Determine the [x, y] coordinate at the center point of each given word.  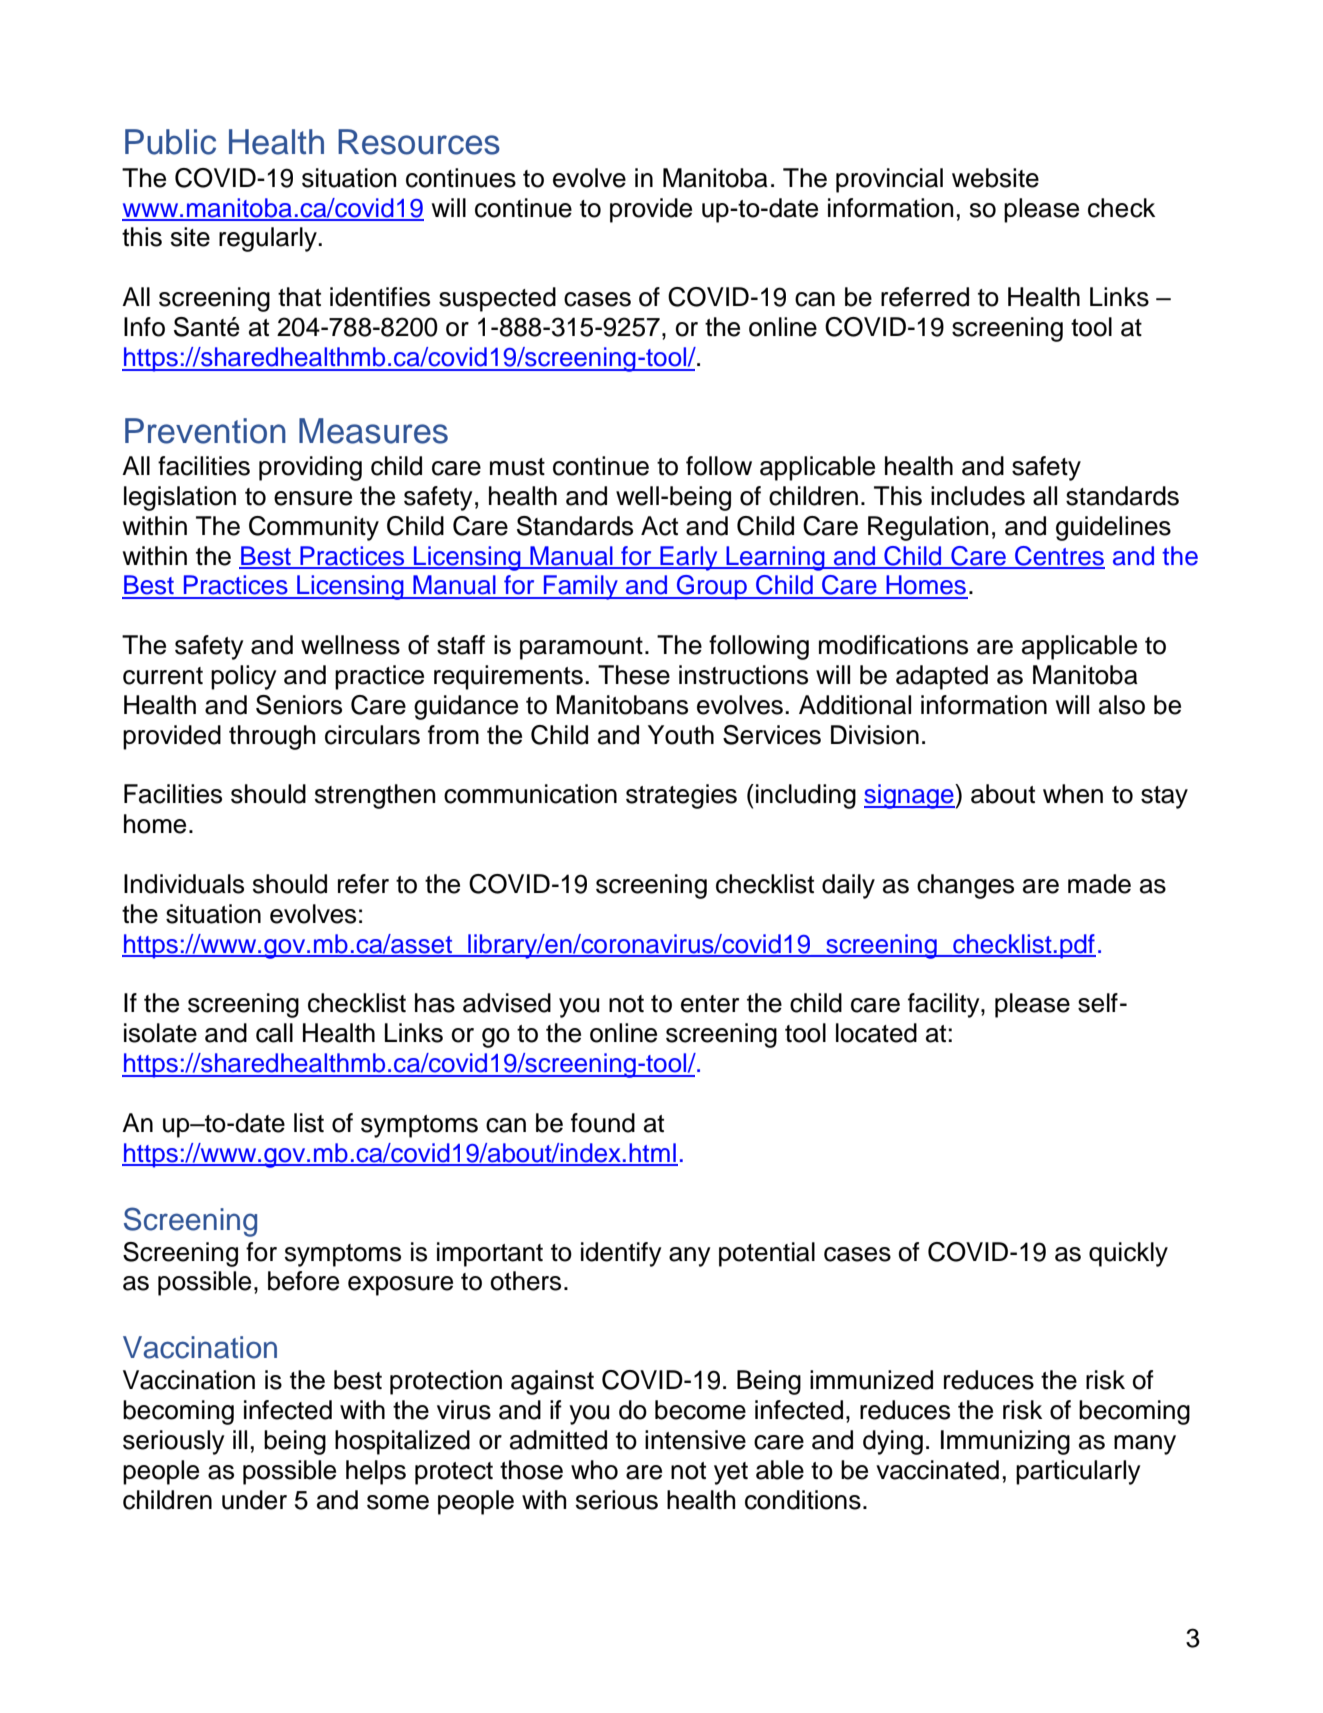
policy [243, 677]
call [274, 1033]
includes [978, 496]
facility [945, 1005]
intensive [695, 1440]
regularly [269, 239]
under [254, 1500]
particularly [1078, 1472]
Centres [1059, 557]
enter [710, 1004]
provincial [889, 180]
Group [712, 587]
